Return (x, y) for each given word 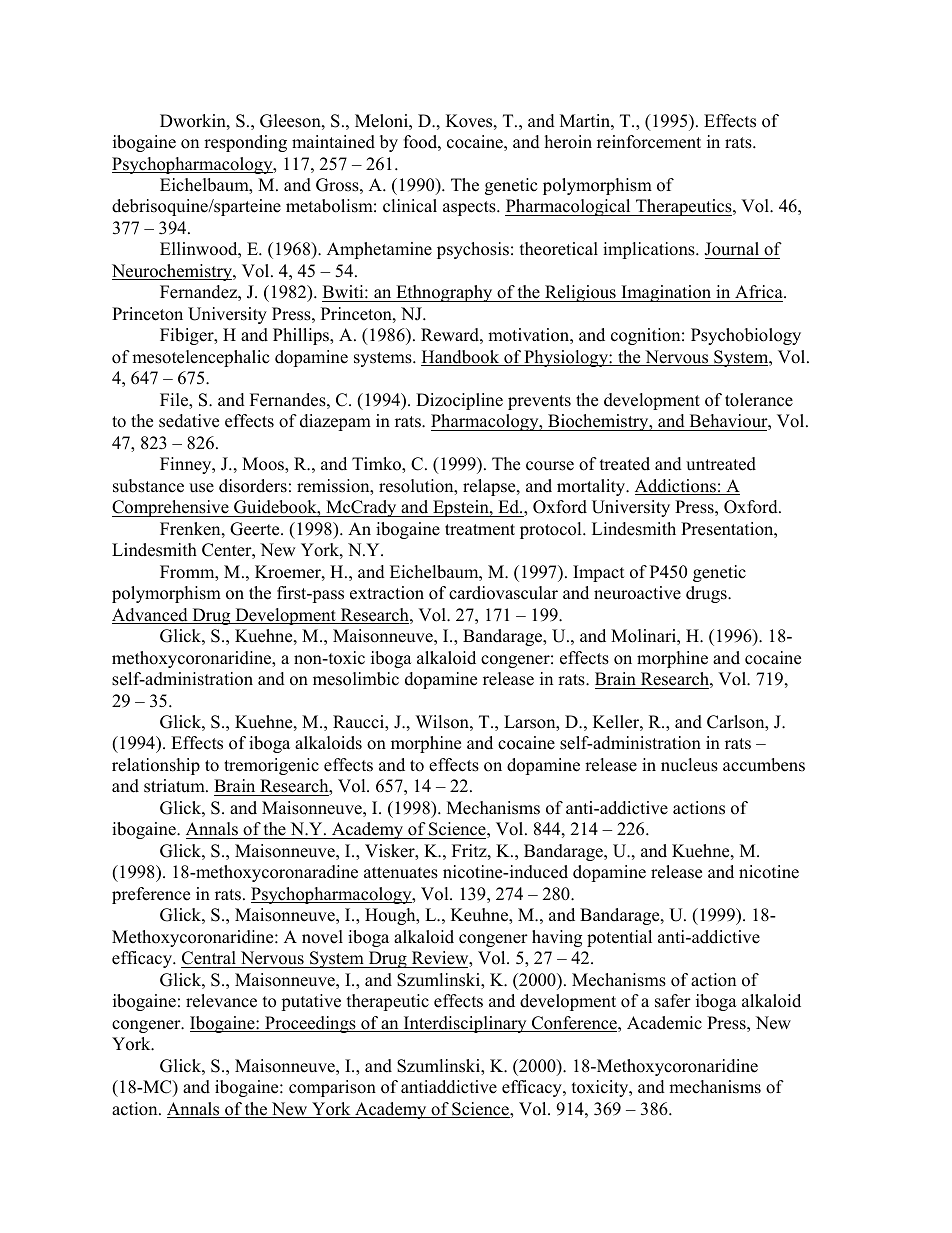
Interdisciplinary (465, 1024)
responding (245, 143)
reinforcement (649, 142)
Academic (664, 1023)
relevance (221, 1001)
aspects (470, 208)
